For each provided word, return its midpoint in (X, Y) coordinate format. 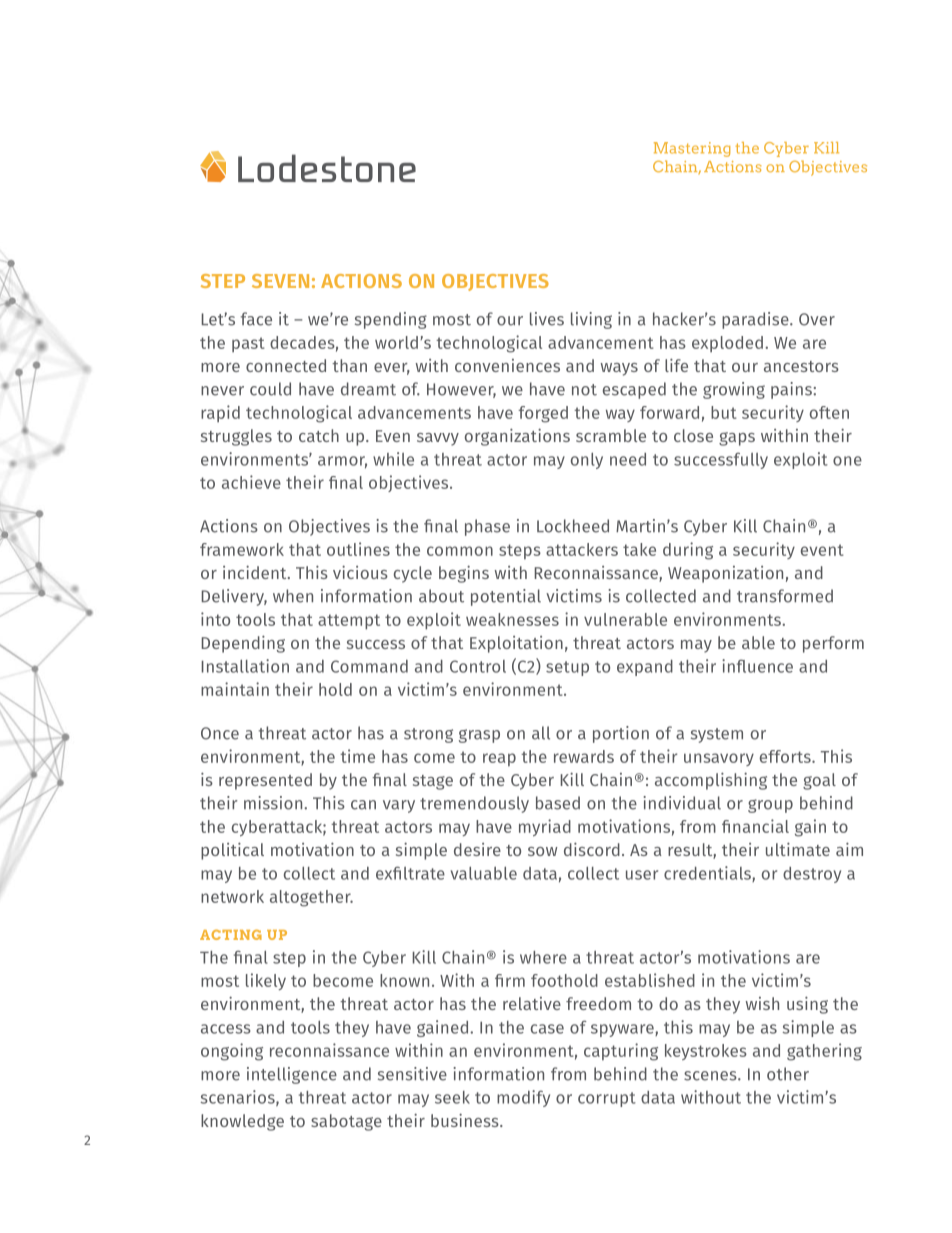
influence (757, 666)
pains (792, 390)
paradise (756, 320)
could (270, 389)
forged (543, 414)
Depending (243, 644)
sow (543, 851)
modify (523, 1098)
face (256, 319)
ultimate (798, 849)
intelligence (292, 1075)
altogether (311, 898)
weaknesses (512, 619)
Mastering (692, 149)
